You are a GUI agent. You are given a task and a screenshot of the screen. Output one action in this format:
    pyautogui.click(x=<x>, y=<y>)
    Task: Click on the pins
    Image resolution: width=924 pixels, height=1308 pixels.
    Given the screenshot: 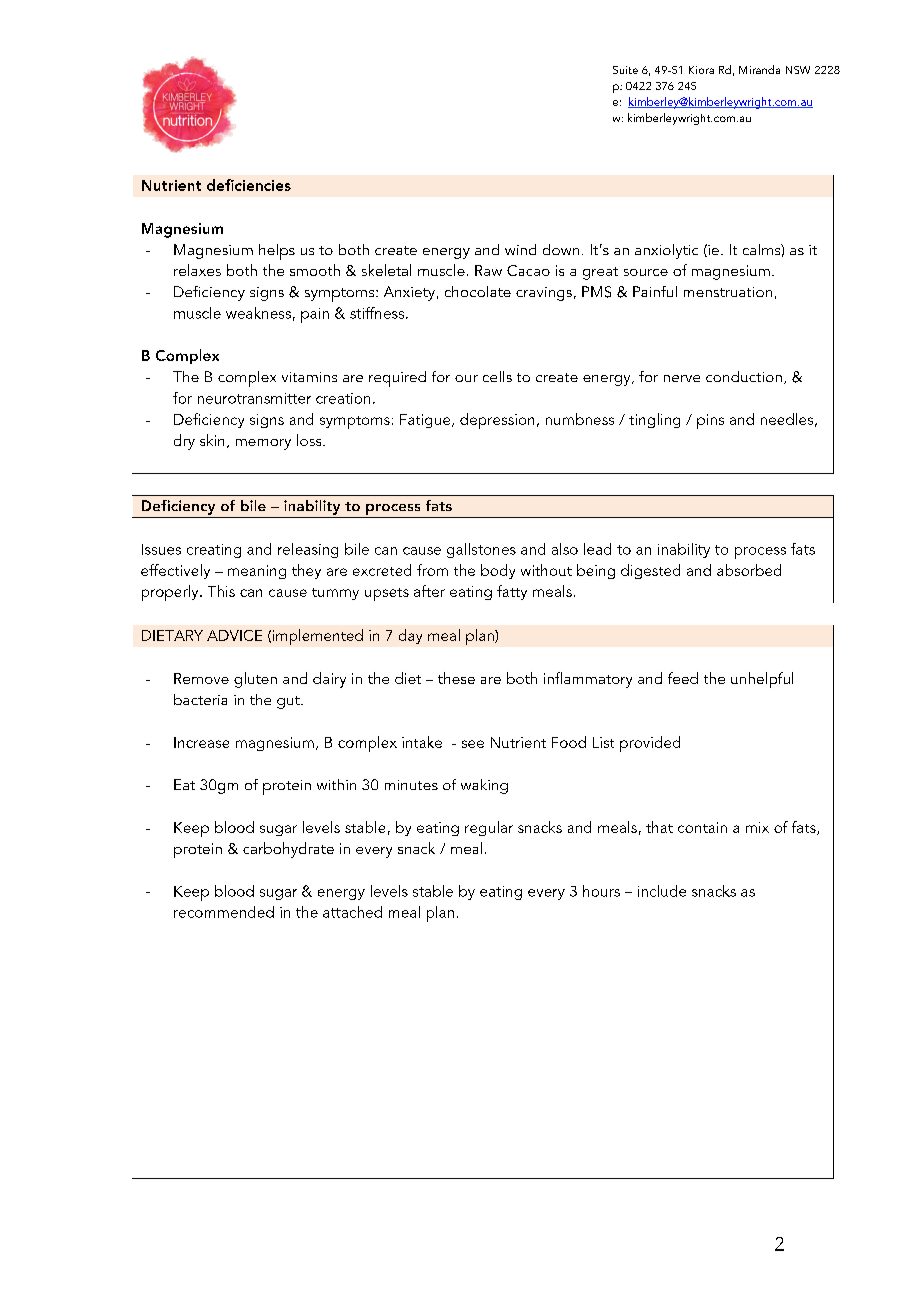 What is the action you would take?
    pyautogui.click(x=710, y=421)
